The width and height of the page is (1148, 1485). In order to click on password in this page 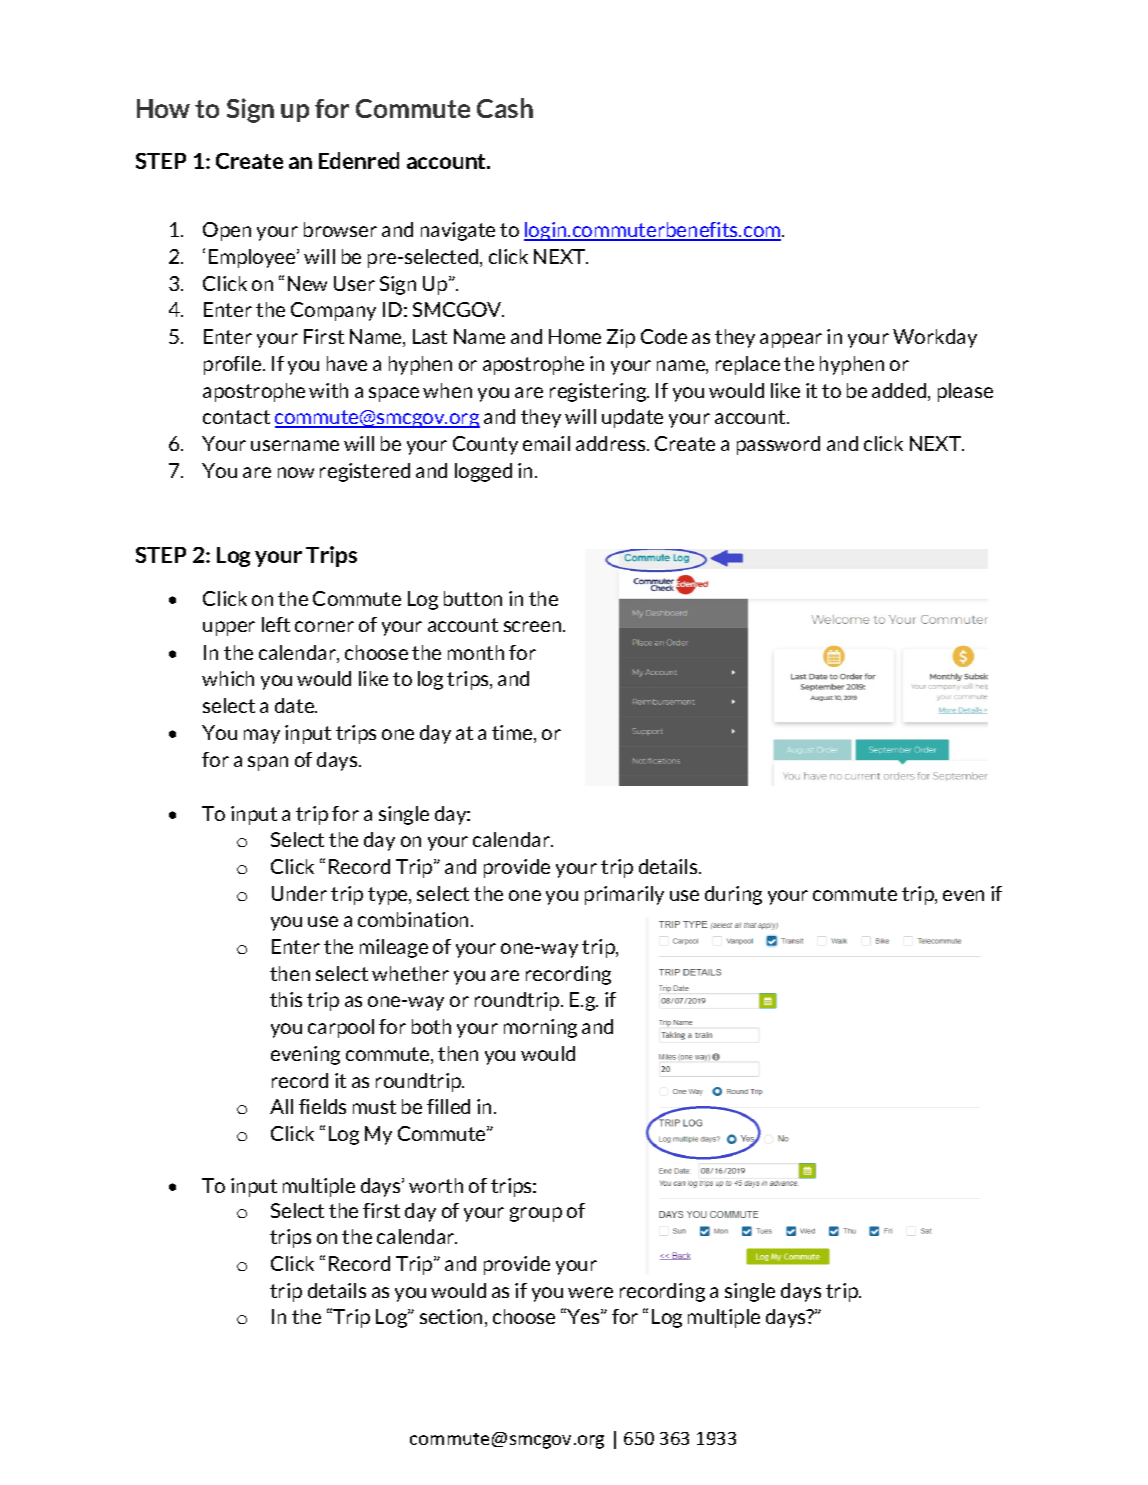, I will do `click(778, 445)`.
